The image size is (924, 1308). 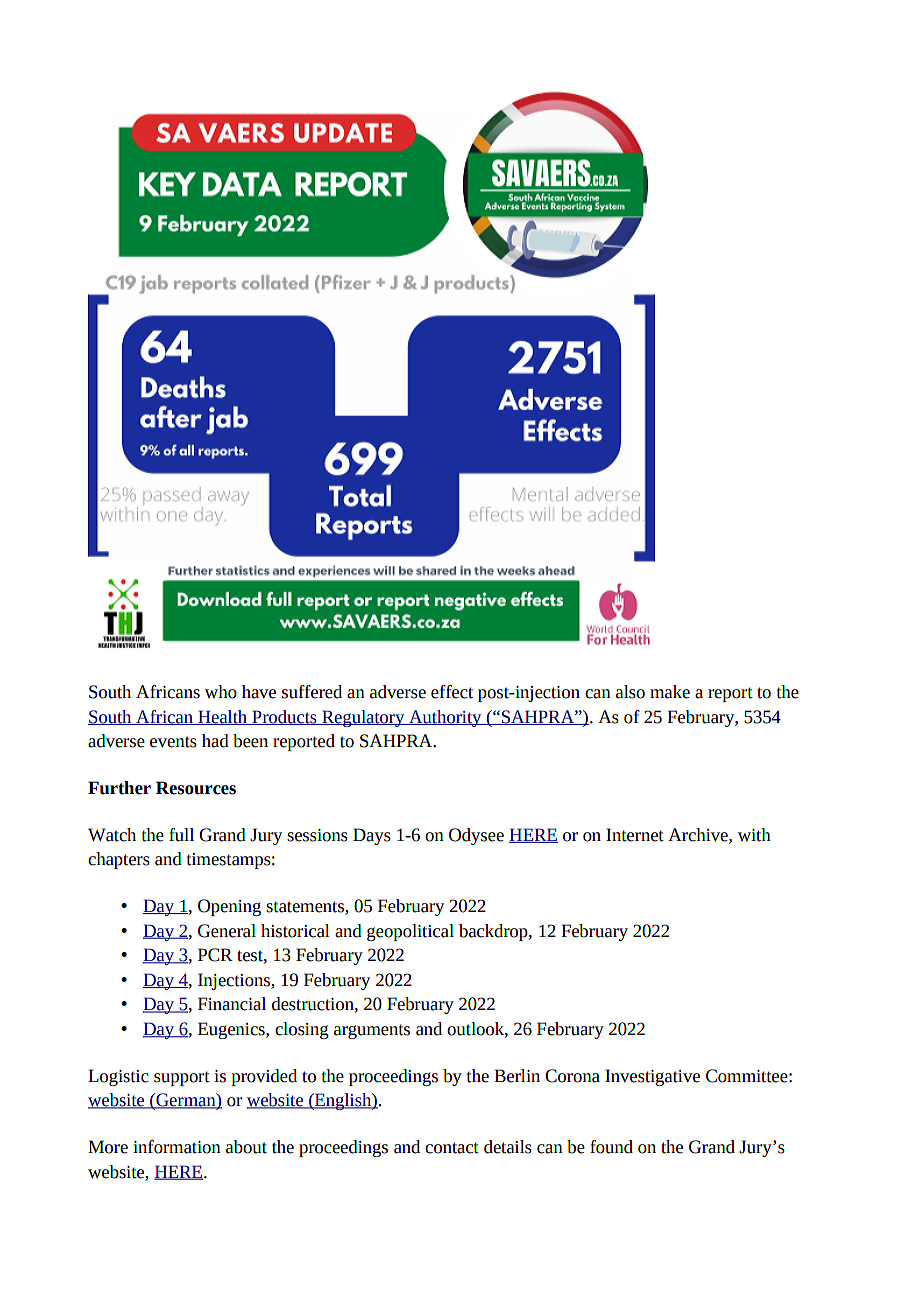 What do you see at coordinates (754, 835) in the page?
I see `with` at bounding box center [754, 835].
